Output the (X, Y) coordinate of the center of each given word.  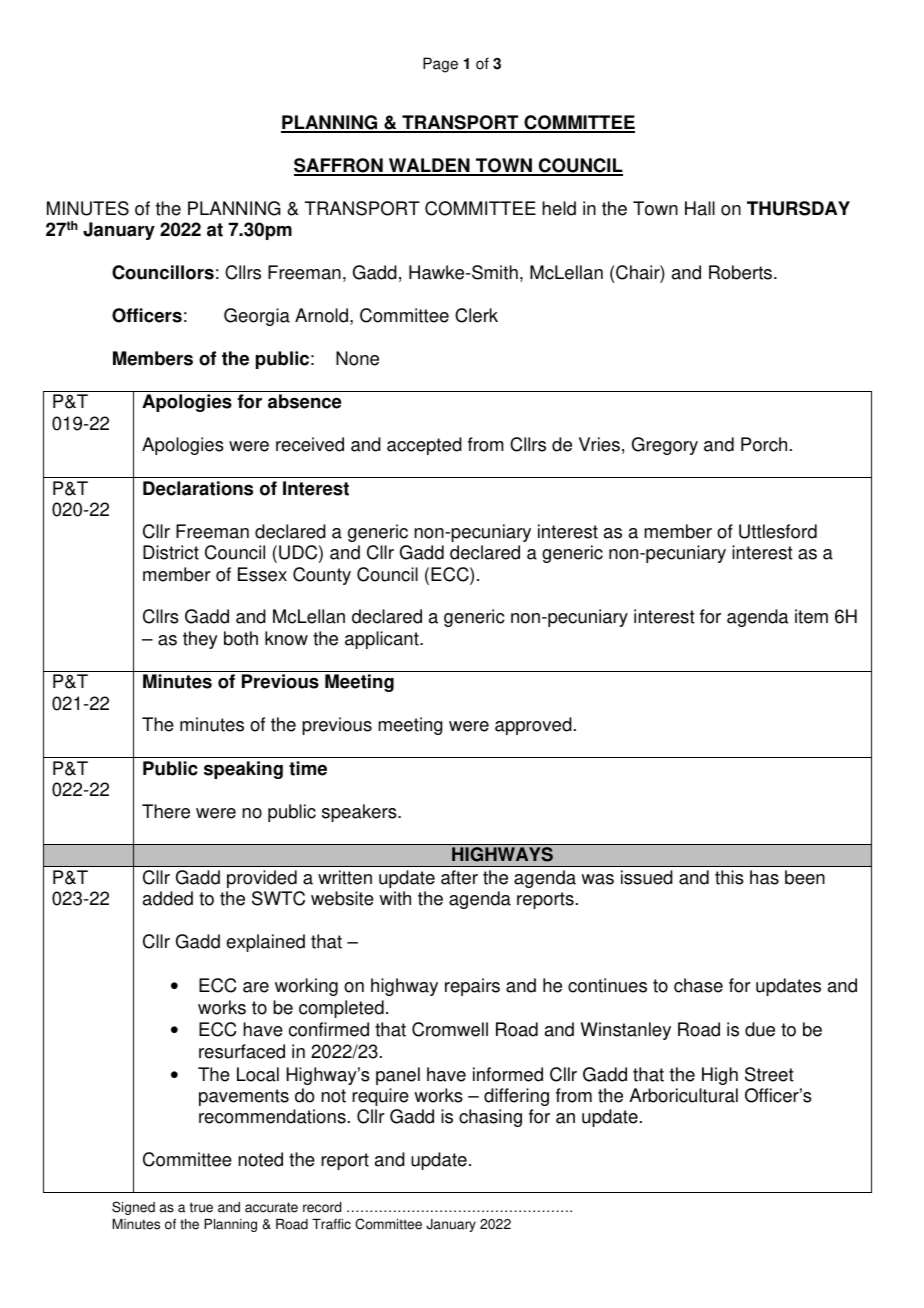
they (200, 640)
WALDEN (429, 166)
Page (440, 65)
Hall (700, 208)
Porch (764, 444)
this (729, 877)
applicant (383, 640)
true (201, 1207)
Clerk (476, 315)
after (459, 877)
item (811, 616)
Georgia (257, 317)
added (168, 898)
